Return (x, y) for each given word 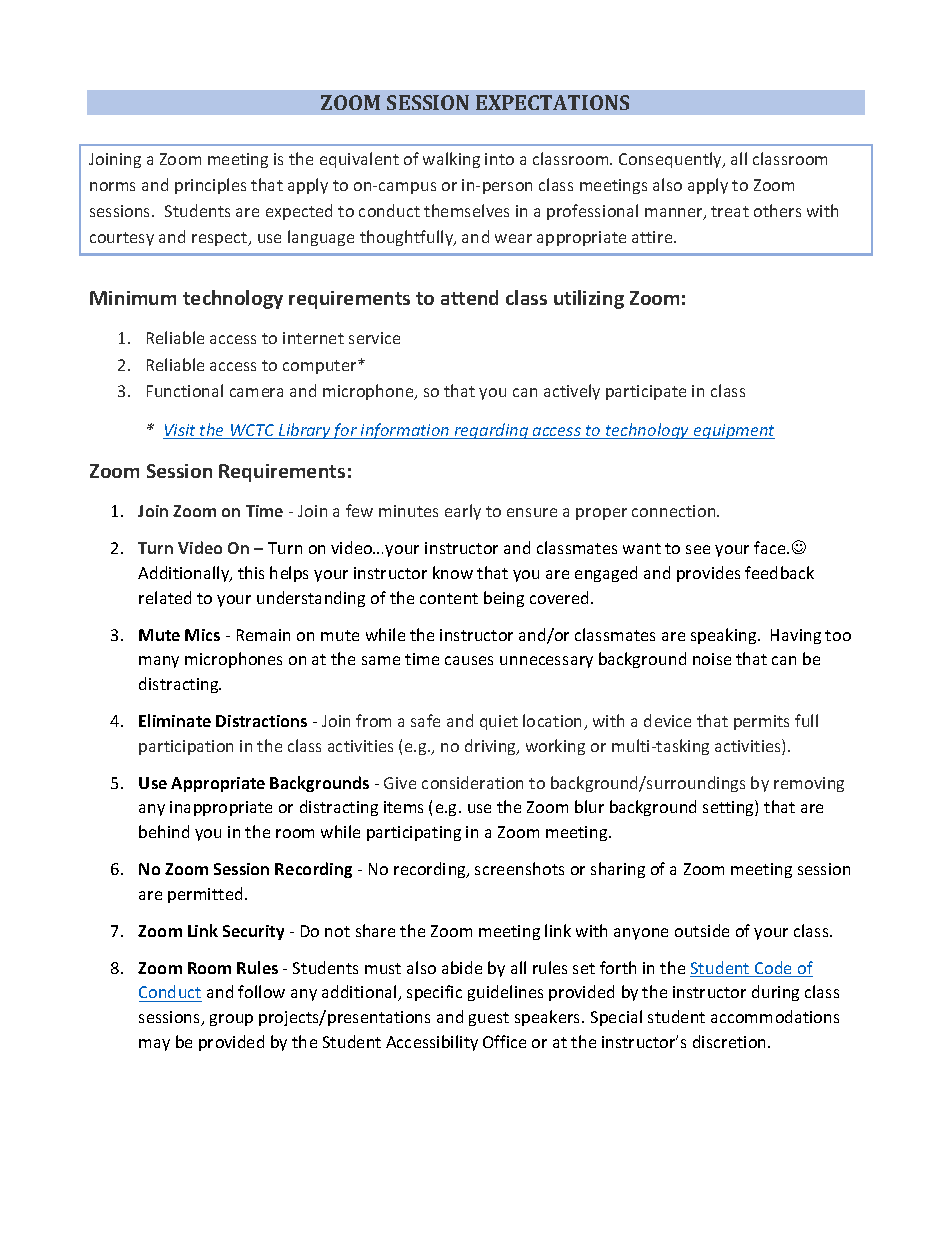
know (453, 572)
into (499, 159)
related (165, 597)
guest (489, 1019)
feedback (779, 572)
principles (210, 186)
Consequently (671, 160)
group (231, 1020)
